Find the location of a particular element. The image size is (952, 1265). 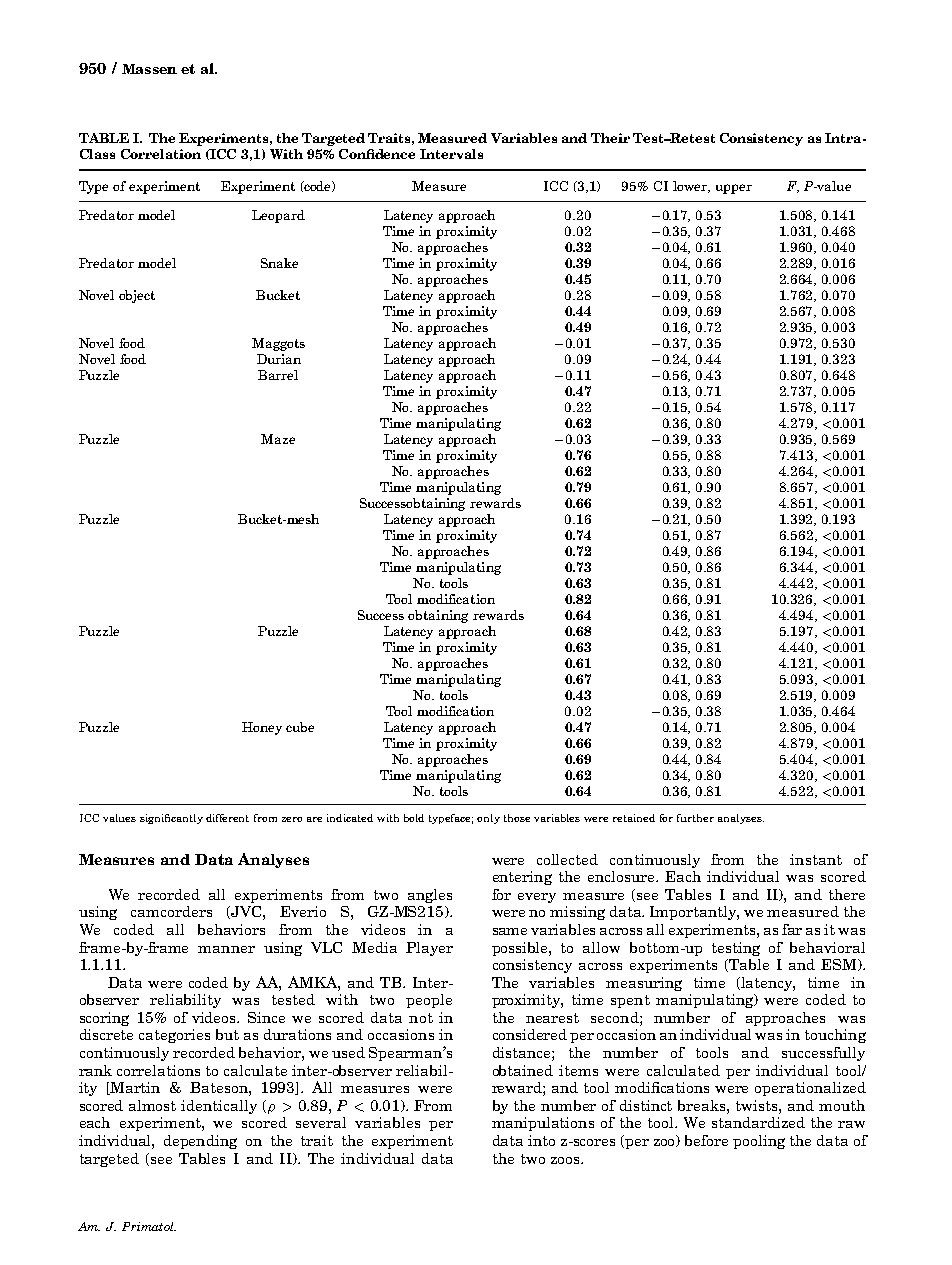

upper is located at coordinates (734, 189).
